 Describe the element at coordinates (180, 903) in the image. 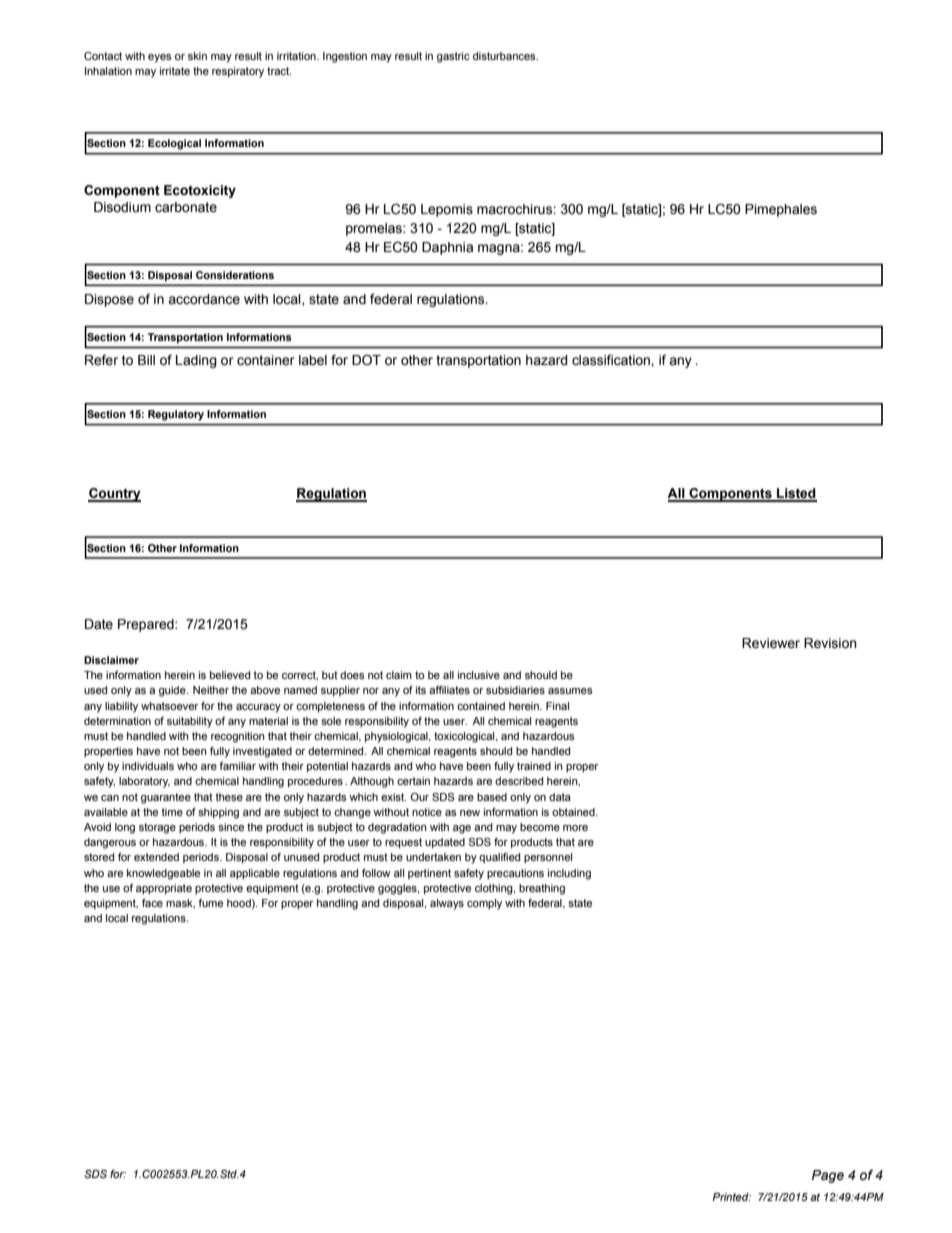

I see `mask` at that location.
